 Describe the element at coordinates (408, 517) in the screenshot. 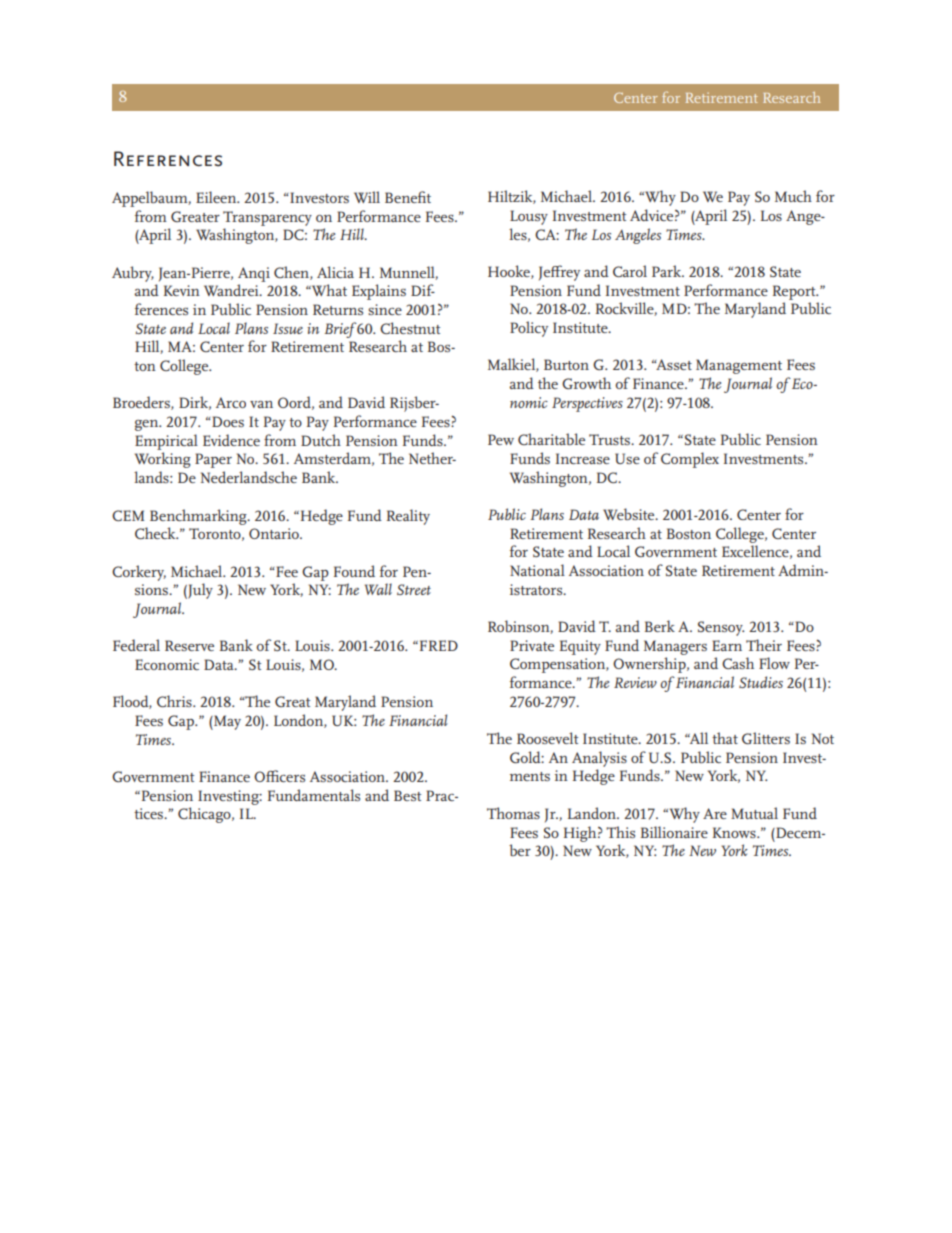

I see `Reality` at that location.
